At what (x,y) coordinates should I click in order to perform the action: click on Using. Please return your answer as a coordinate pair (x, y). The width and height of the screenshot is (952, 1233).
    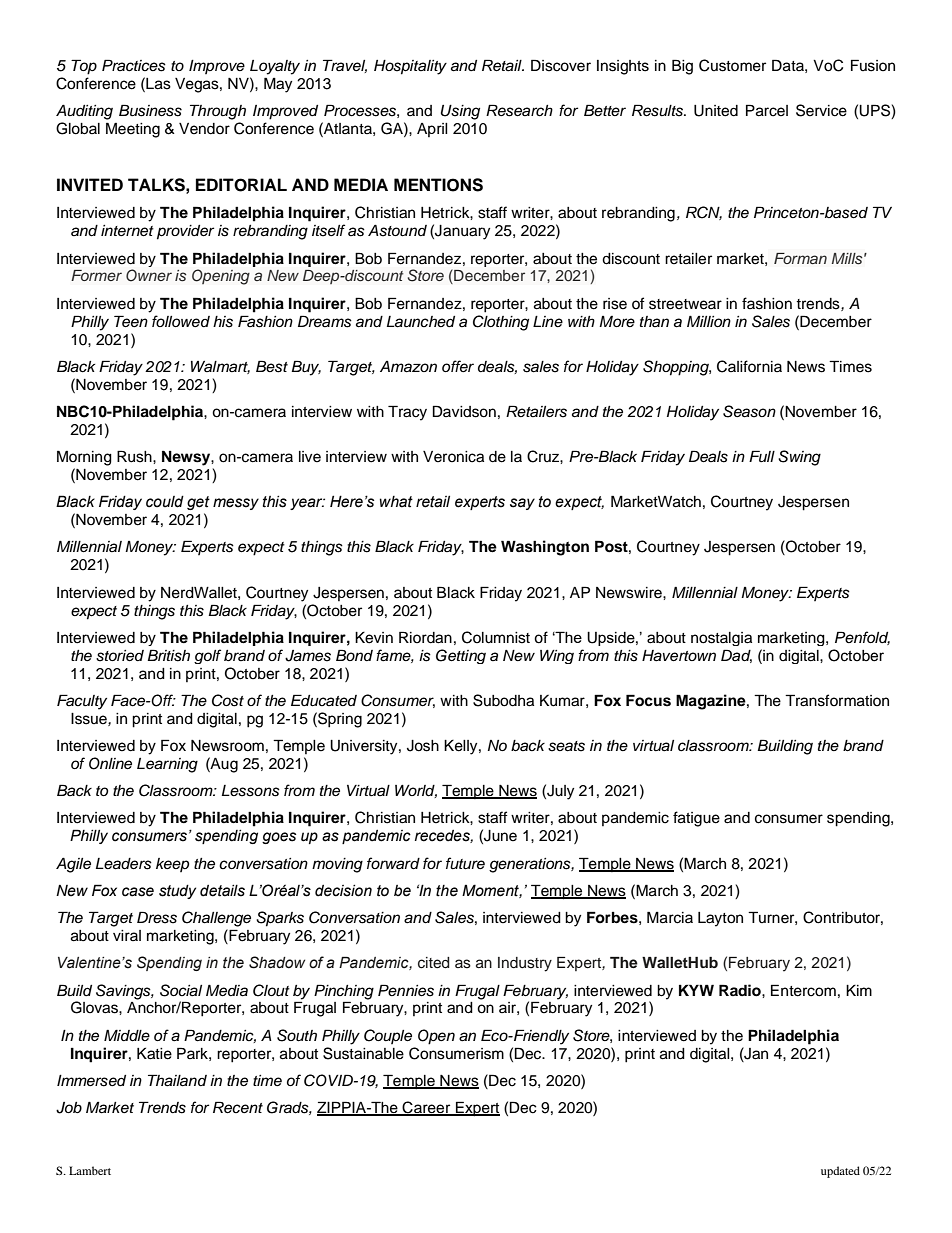
    Looking at the image, I should click on (460, 112).
